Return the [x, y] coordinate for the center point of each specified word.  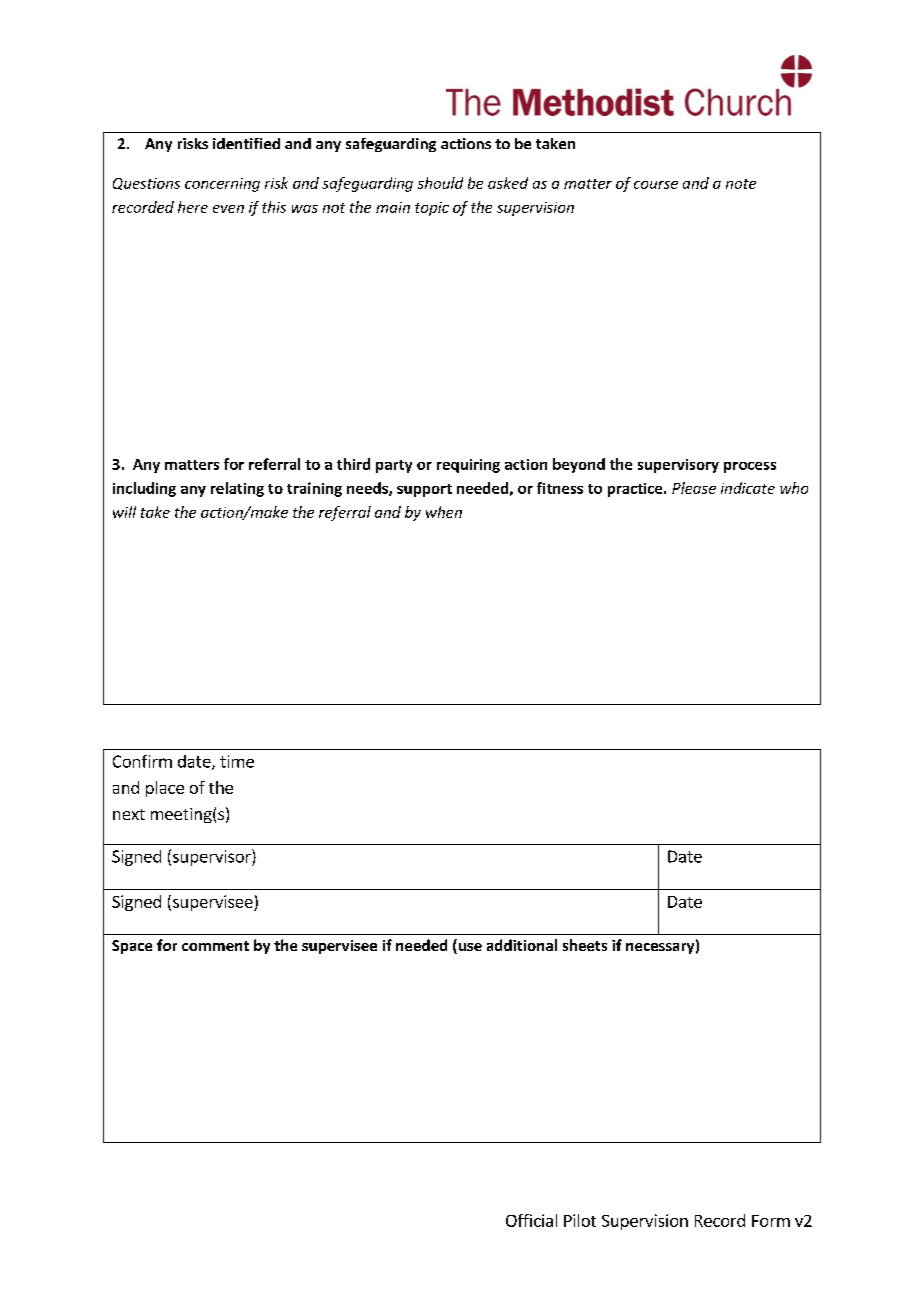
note [741, 184]
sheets [585, 945]
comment [215, 946]
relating [237, 489]
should [440, 183]
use [469, 948]
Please [694, 488]
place [165, 789]
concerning [222, 185]
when [444, 512]
